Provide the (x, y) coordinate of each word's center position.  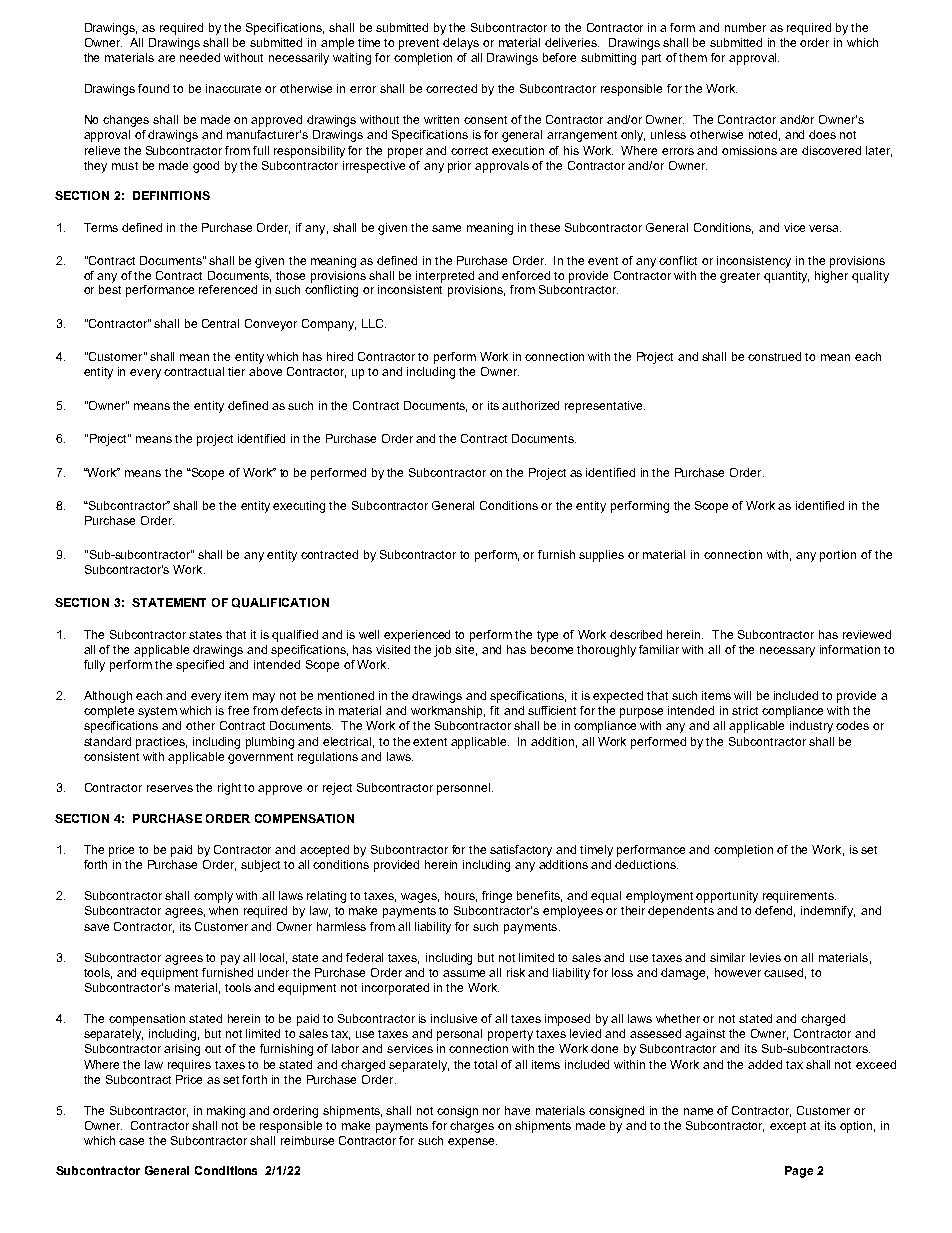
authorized (530, 405)
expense (472, 1143)
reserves (170, 788)
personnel (465, 789)
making (226, 1112)
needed (200, 57)
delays (461, 44)
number (745, 27)
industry (811, 727)
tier (236, 371)
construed (774, 356)
